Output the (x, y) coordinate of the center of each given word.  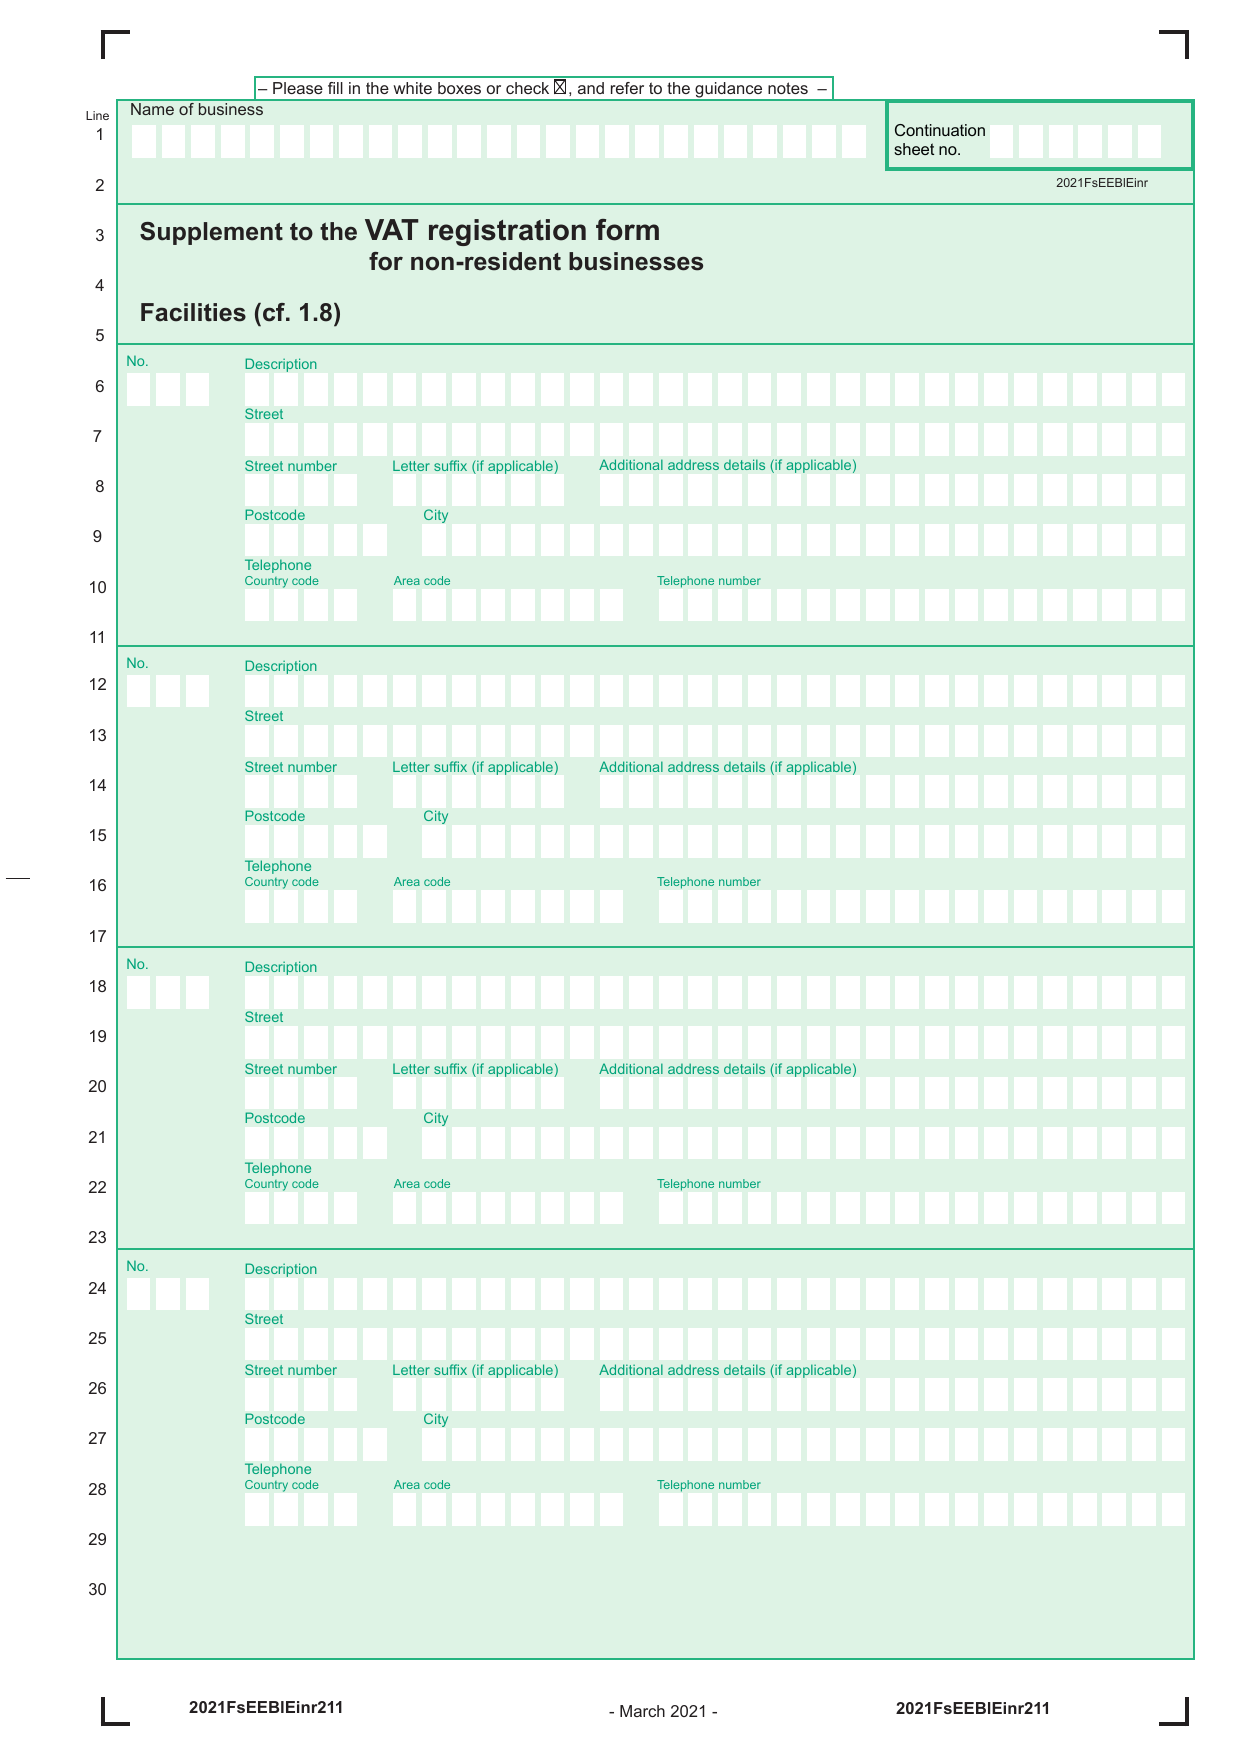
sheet (914, 149)
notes (788, 88)
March (642, 1711)
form (627, 230)
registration (507, 232)
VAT (392, 229)
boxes (459, 88)
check (527, 88)
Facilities (193, 312)
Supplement (211, 233)
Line (97, 115)
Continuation (940, 130)
